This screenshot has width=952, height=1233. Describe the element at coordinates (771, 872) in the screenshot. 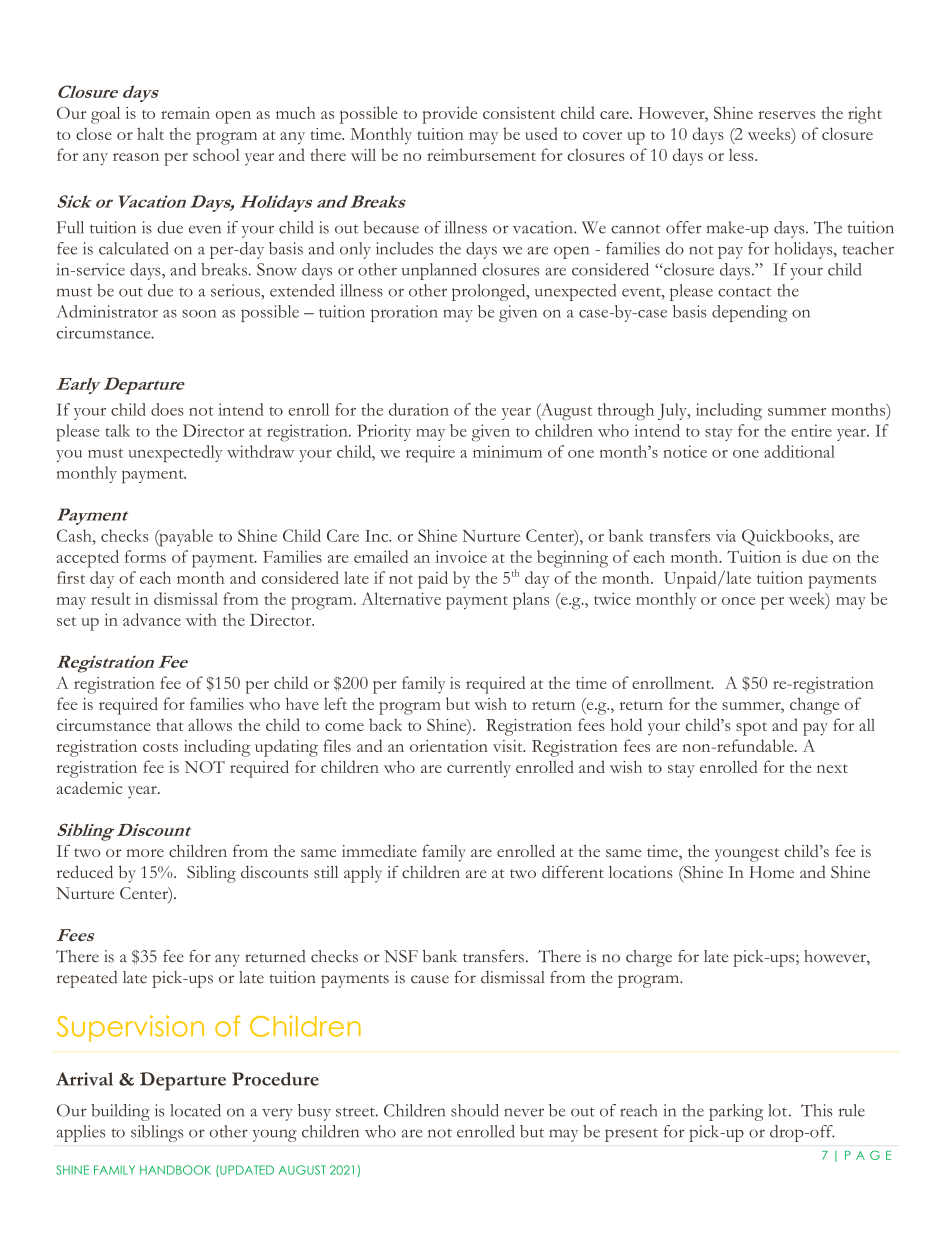

I see `Home` at that location.
